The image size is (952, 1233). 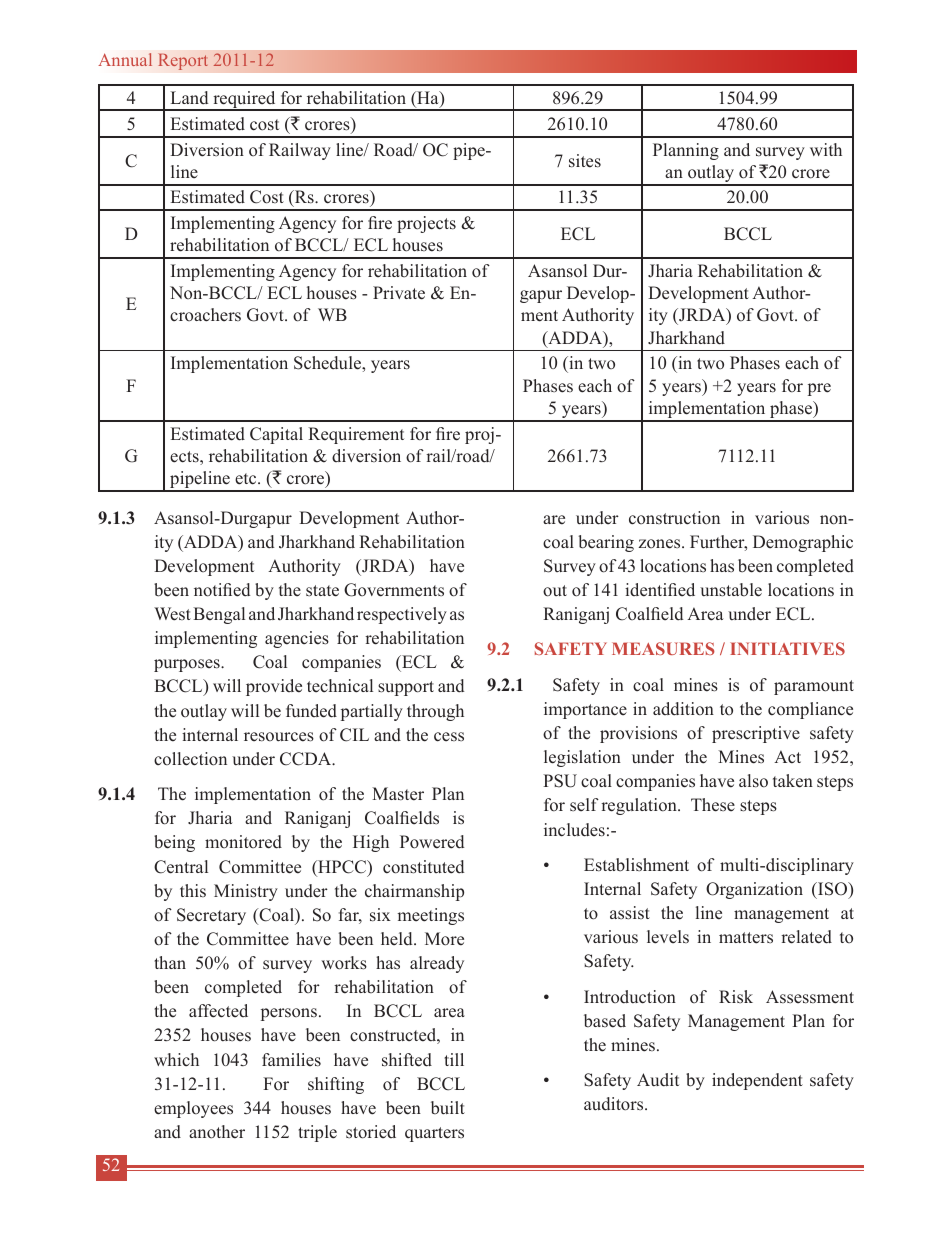 I want to click on sites, so click(x=585, y=161).
